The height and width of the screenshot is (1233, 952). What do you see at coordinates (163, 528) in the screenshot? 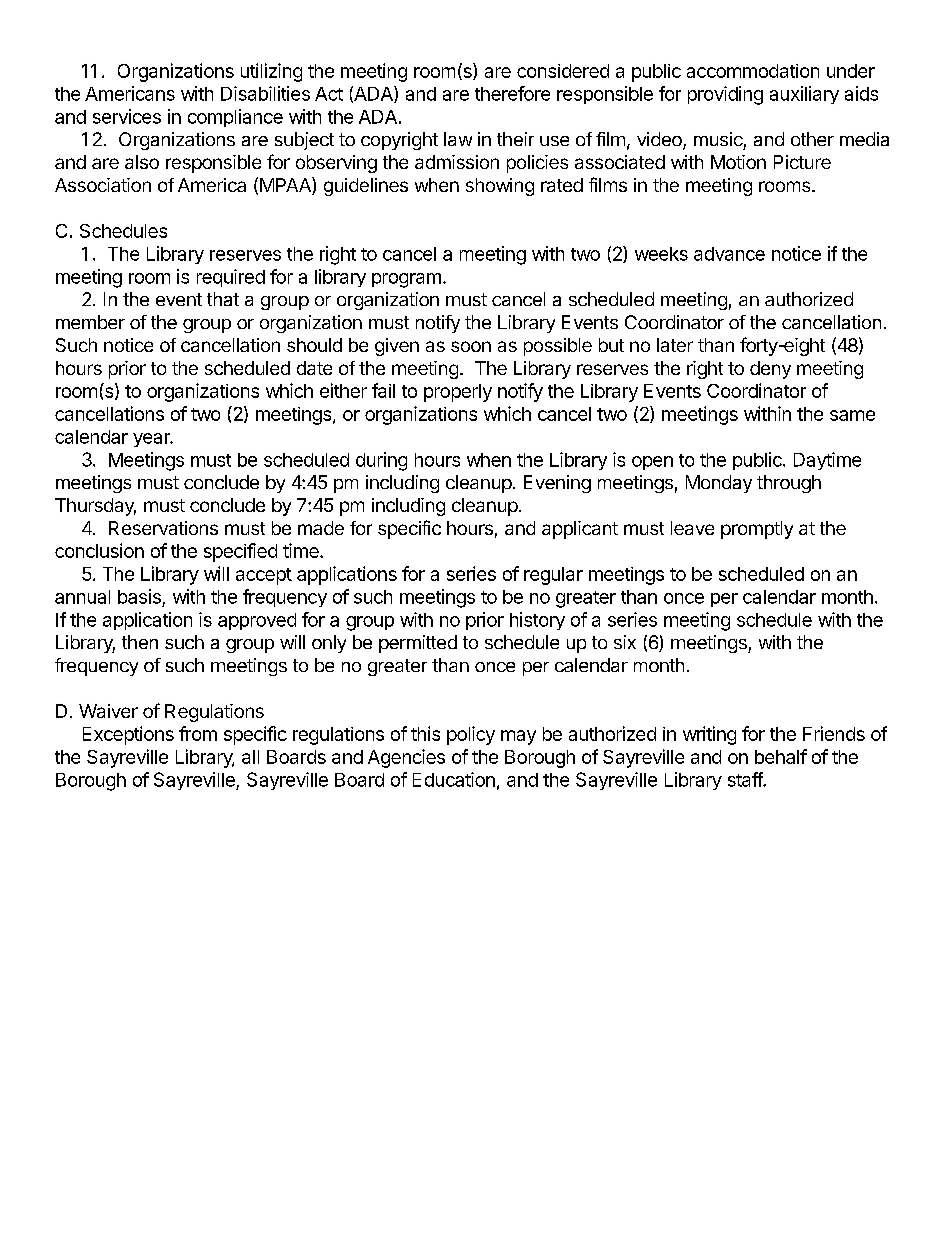
I see `Reservations` at bounding box center [163, 528].
